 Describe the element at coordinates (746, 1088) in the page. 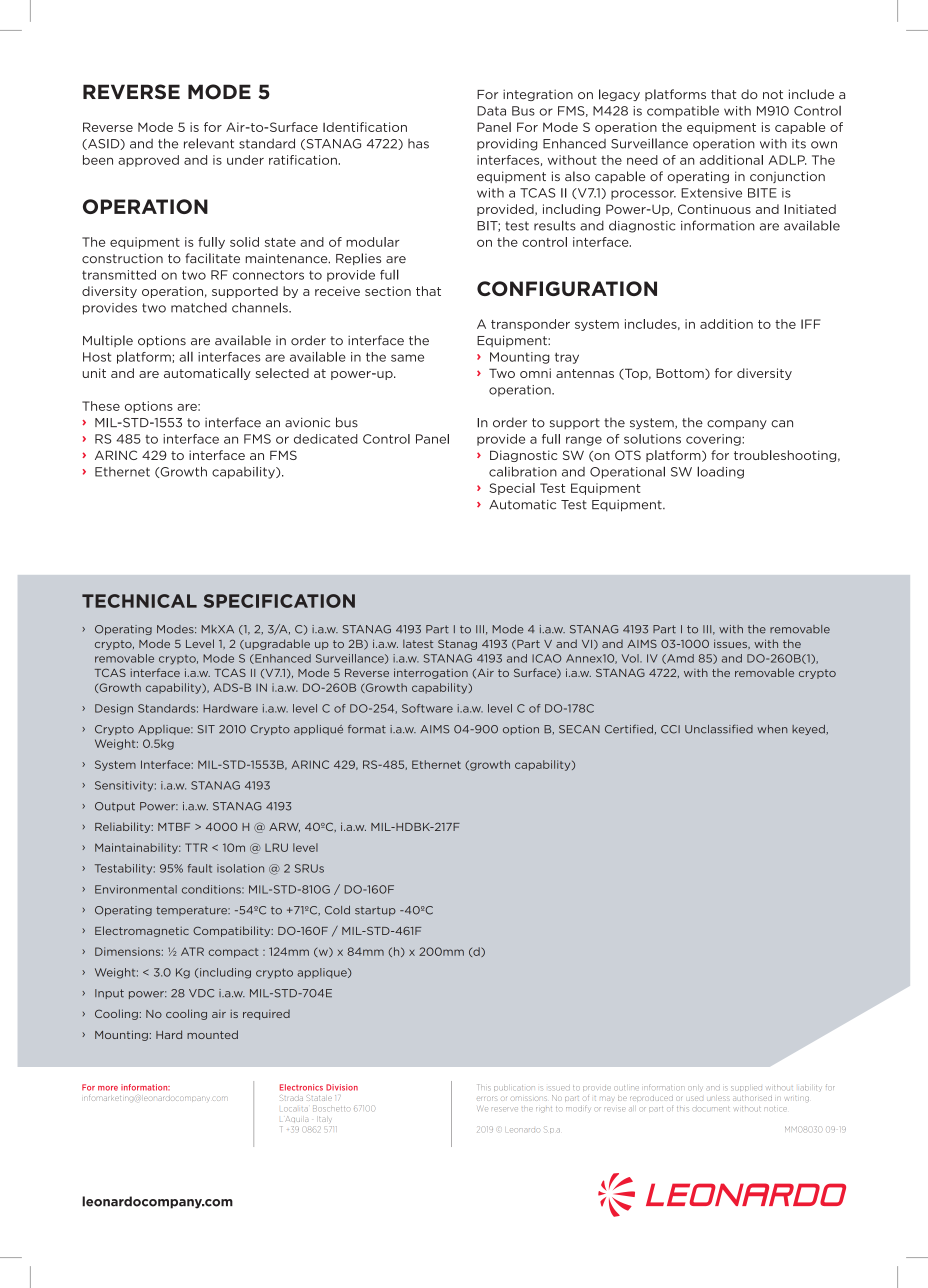

I see `supplied` at that location.
